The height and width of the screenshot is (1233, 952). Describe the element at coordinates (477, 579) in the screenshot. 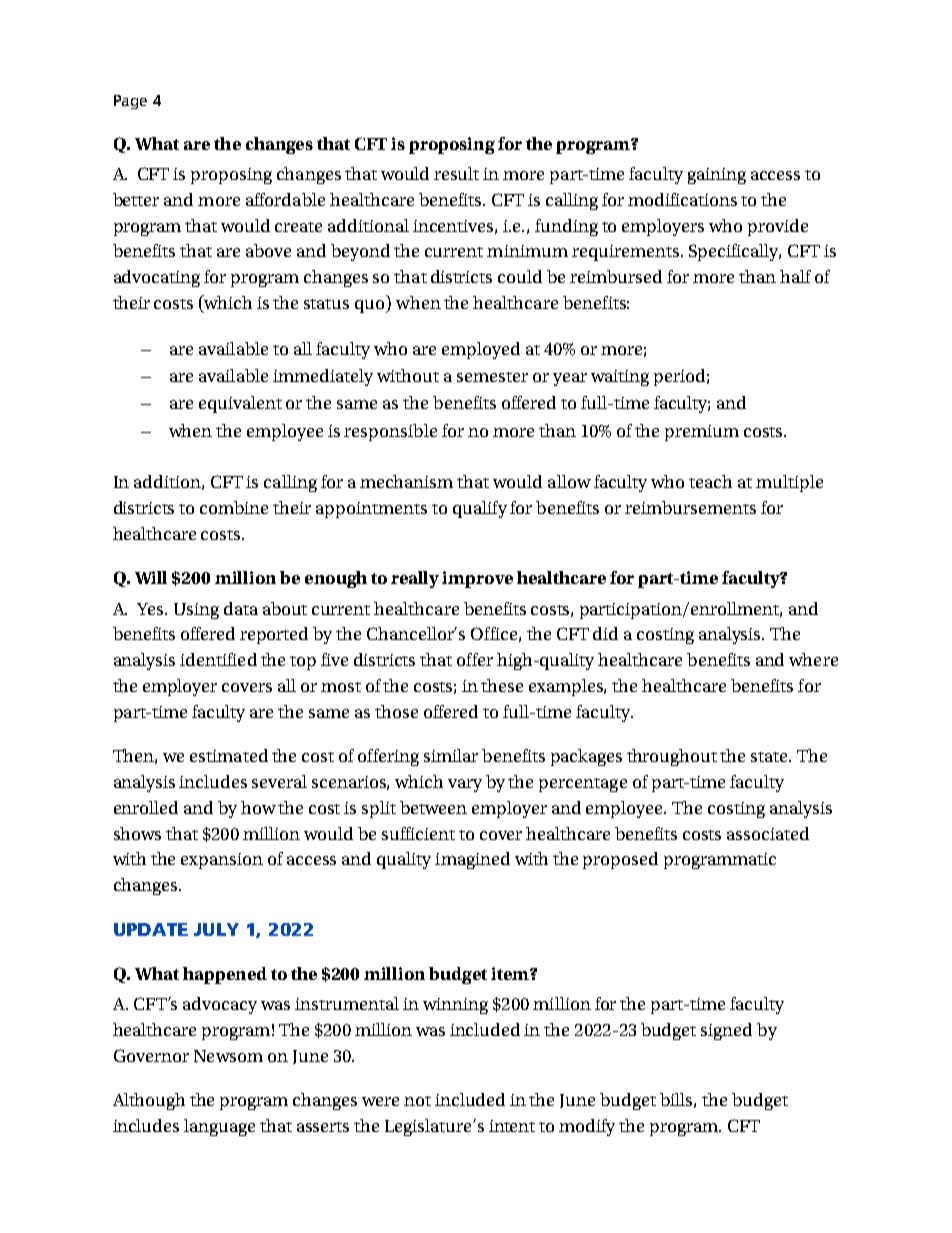

I see `improve` at that location.
